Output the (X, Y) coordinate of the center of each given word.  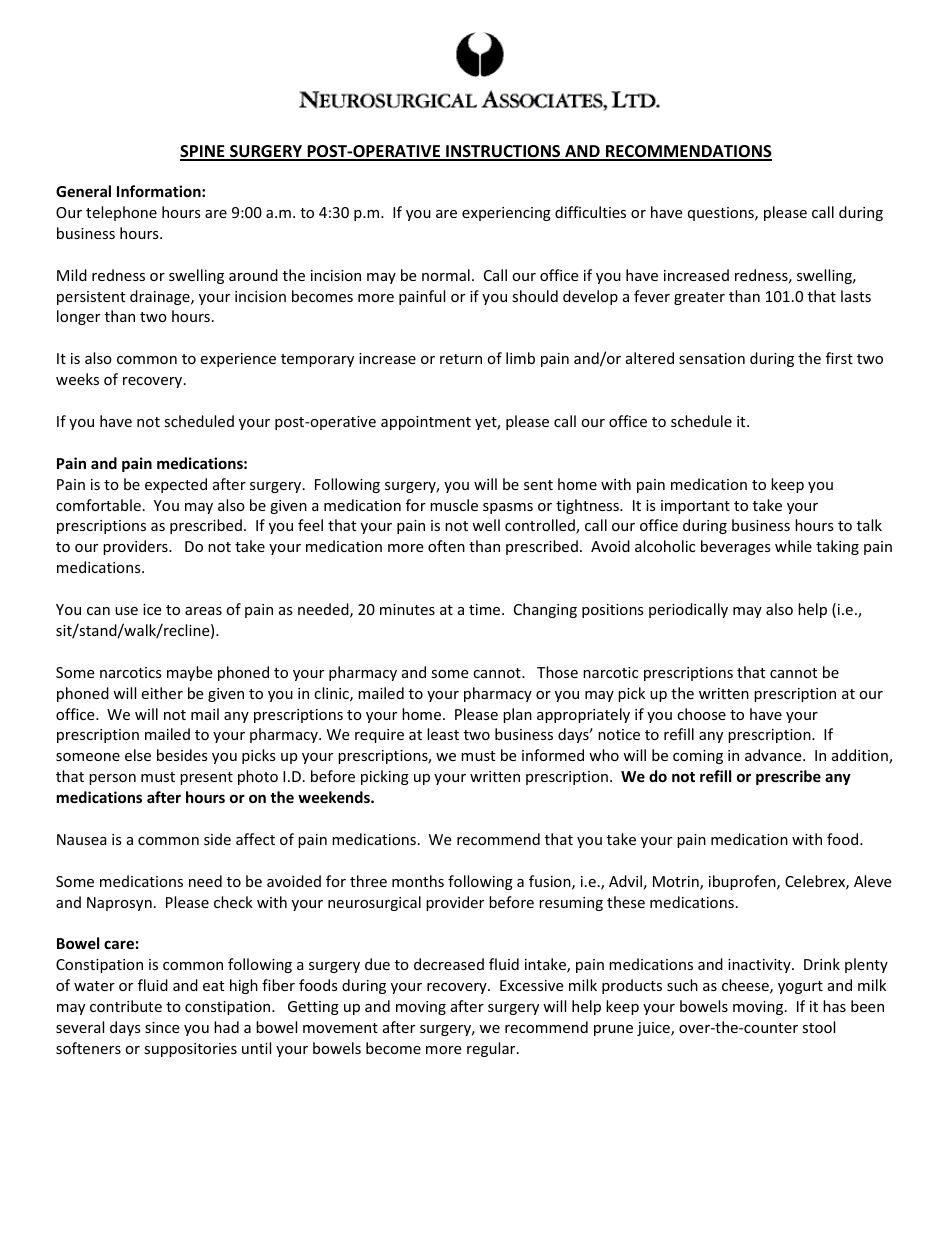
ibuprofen (743, 882)
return (461, 359)
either (162, 693)
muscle (454, 505)
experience (238, 360)
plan (517, 715)
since (162, 1027)
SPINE (203, 152)
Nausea (82, 839)
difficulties (590, 212)
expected (176, 485)
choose (701, 714)
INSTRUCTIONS (503, 152)
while (793, 546)
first (839, 358)
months (418, 881)
